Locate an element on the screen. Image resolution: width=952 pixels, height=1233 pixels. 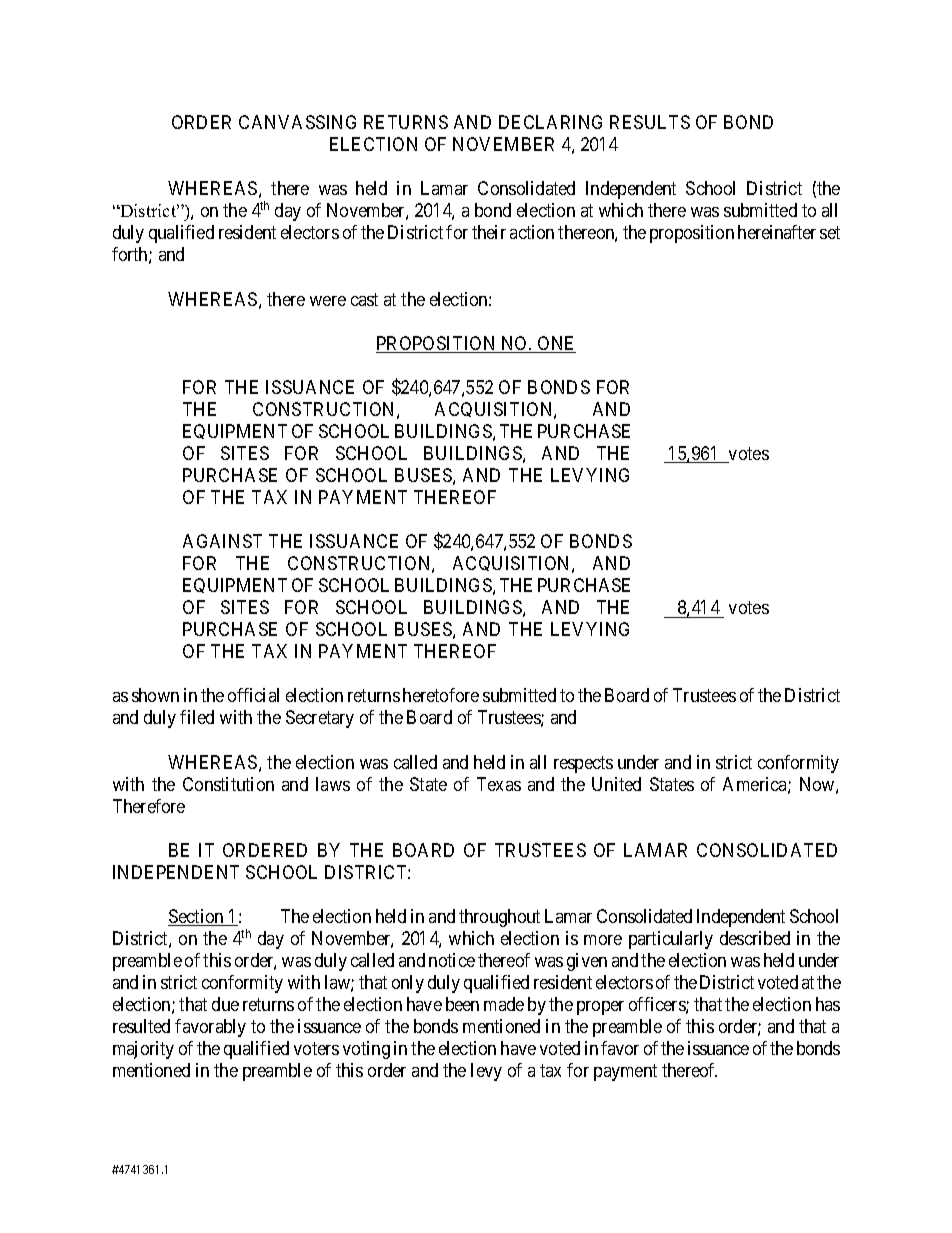
United is located at coordinates (616, 784).
